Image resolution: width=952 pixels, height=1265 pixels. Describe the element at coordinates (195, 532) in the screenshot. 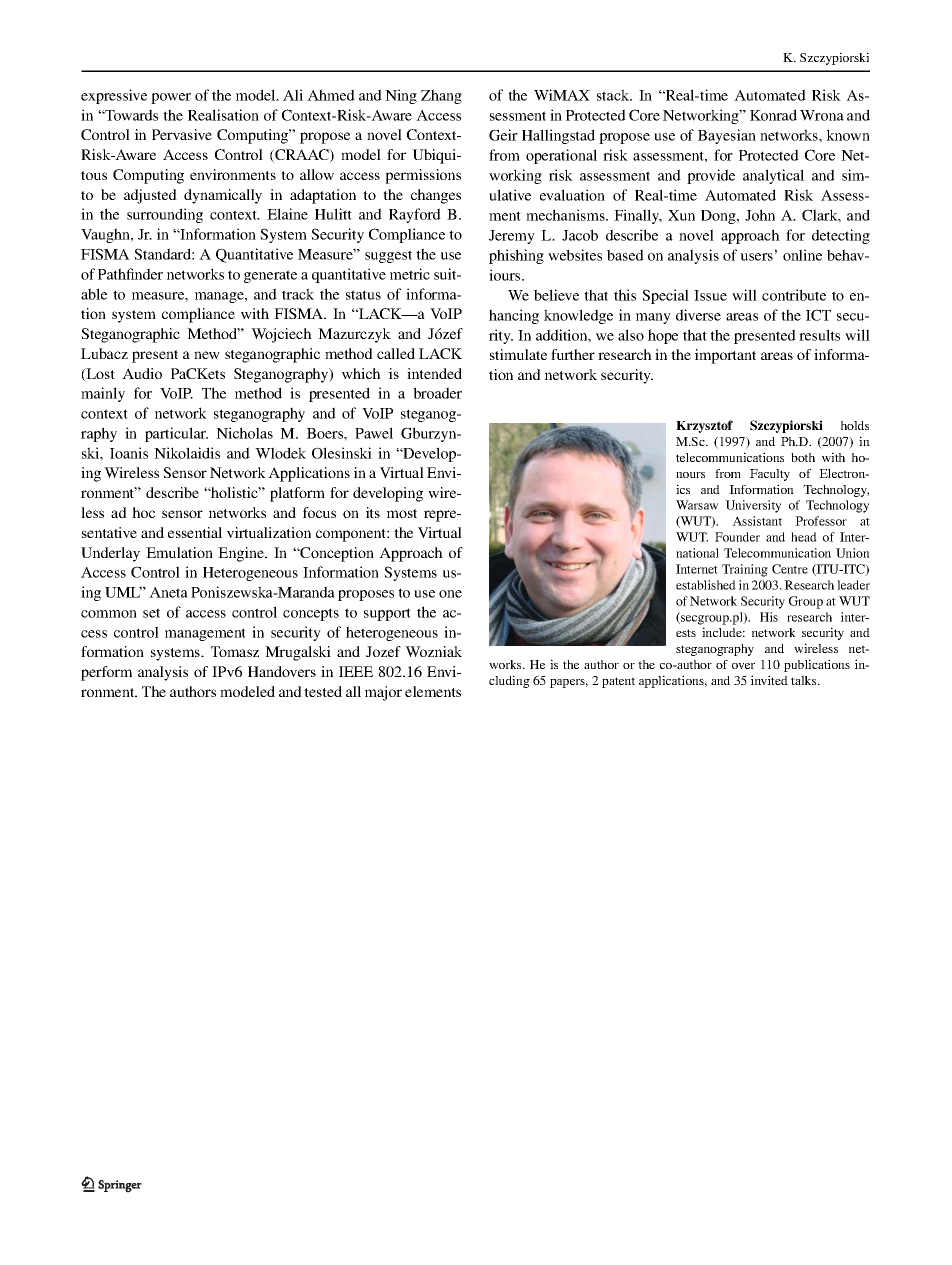

I see `essential` at that location.
